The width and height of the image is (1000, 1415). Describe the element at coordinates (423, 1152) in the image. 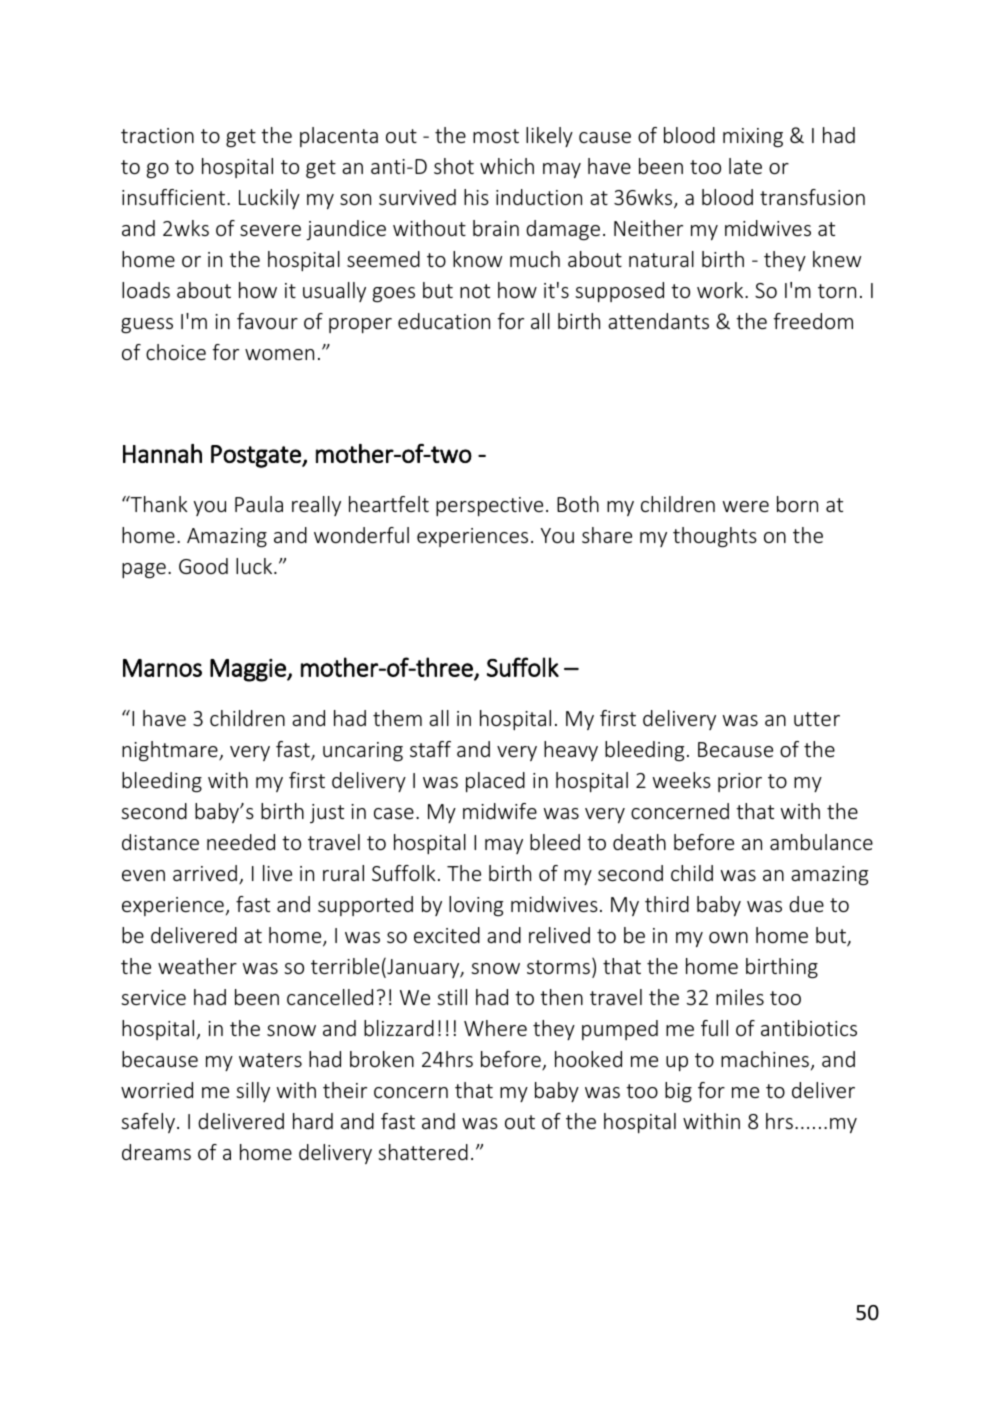

I see `shattered` at that location.
